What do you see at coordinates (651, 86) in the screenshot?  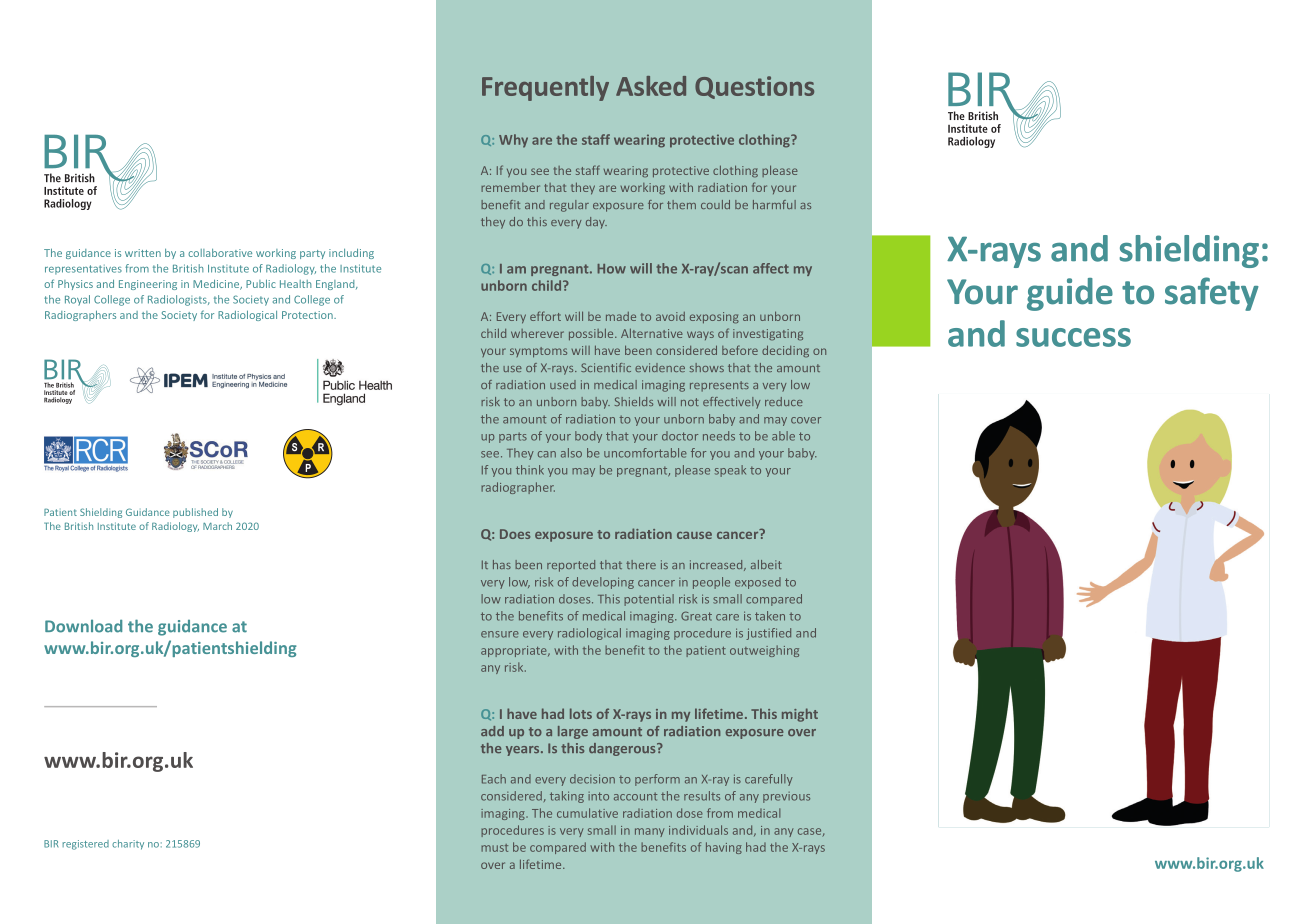 I see `Asked` at bounding box center [651, 86].
